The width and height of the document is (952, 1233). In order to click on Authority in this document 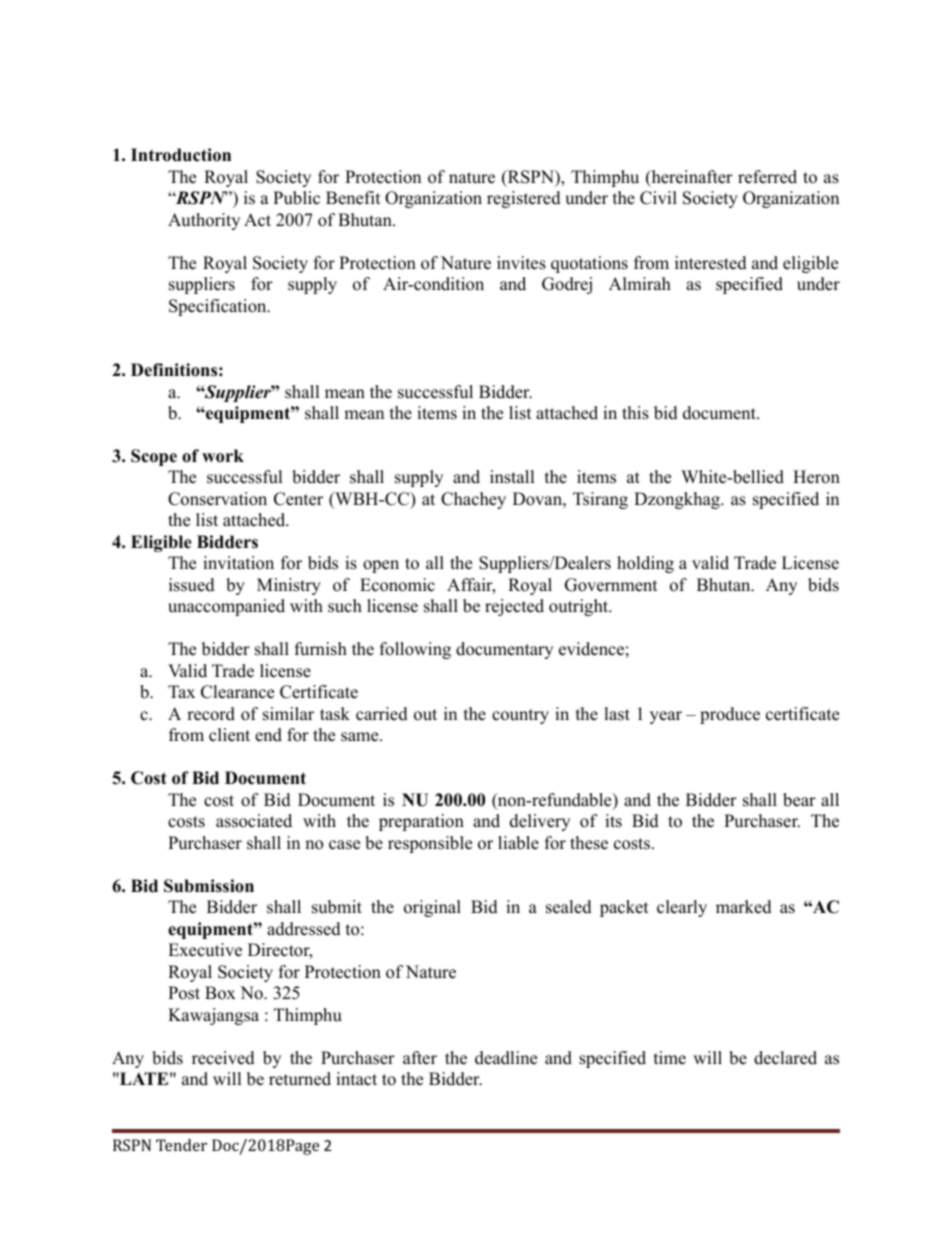, I will do `click(204, 221)`.
